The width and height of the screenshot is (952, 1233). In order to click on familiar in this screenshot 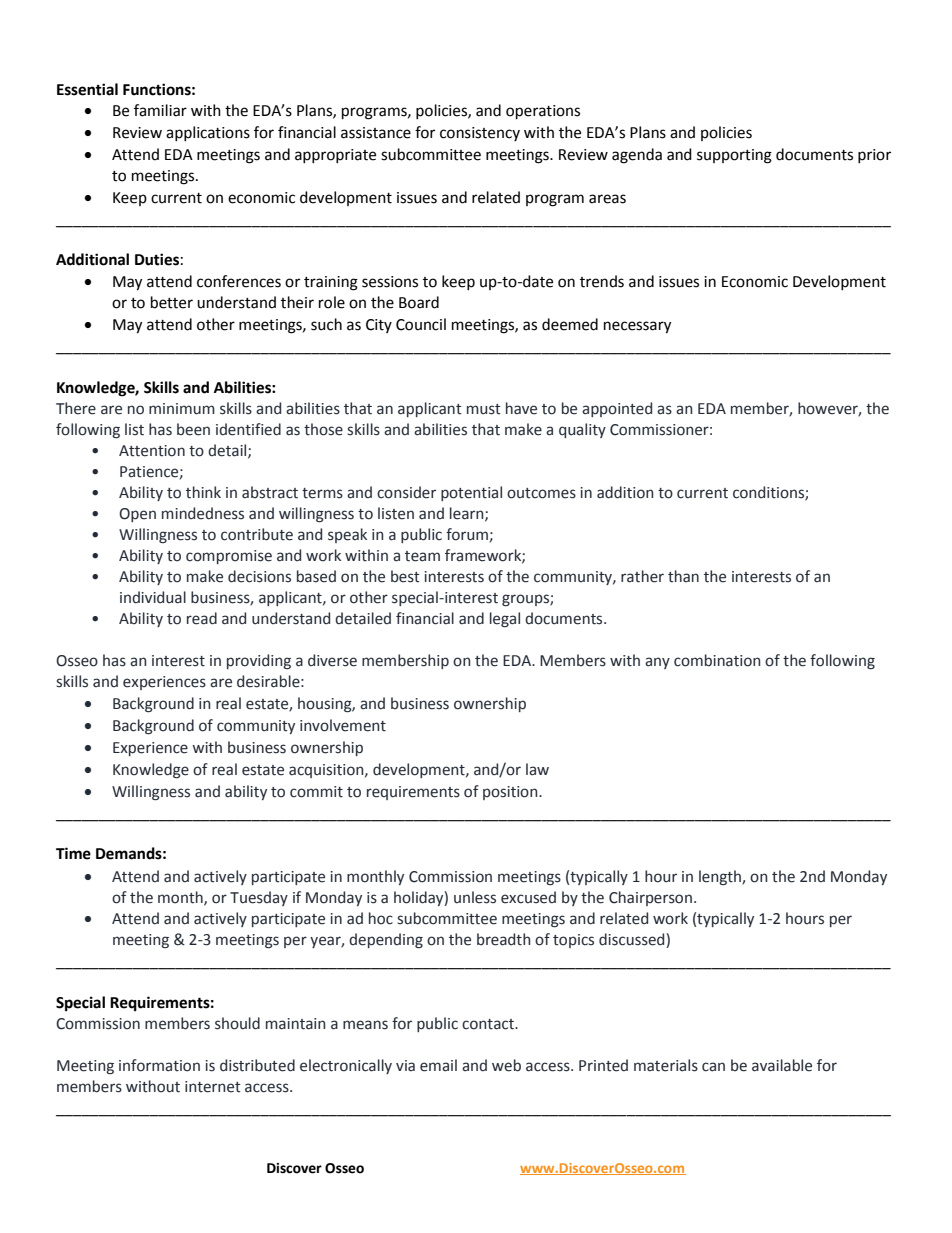, I will do `click(160, 110)`.
